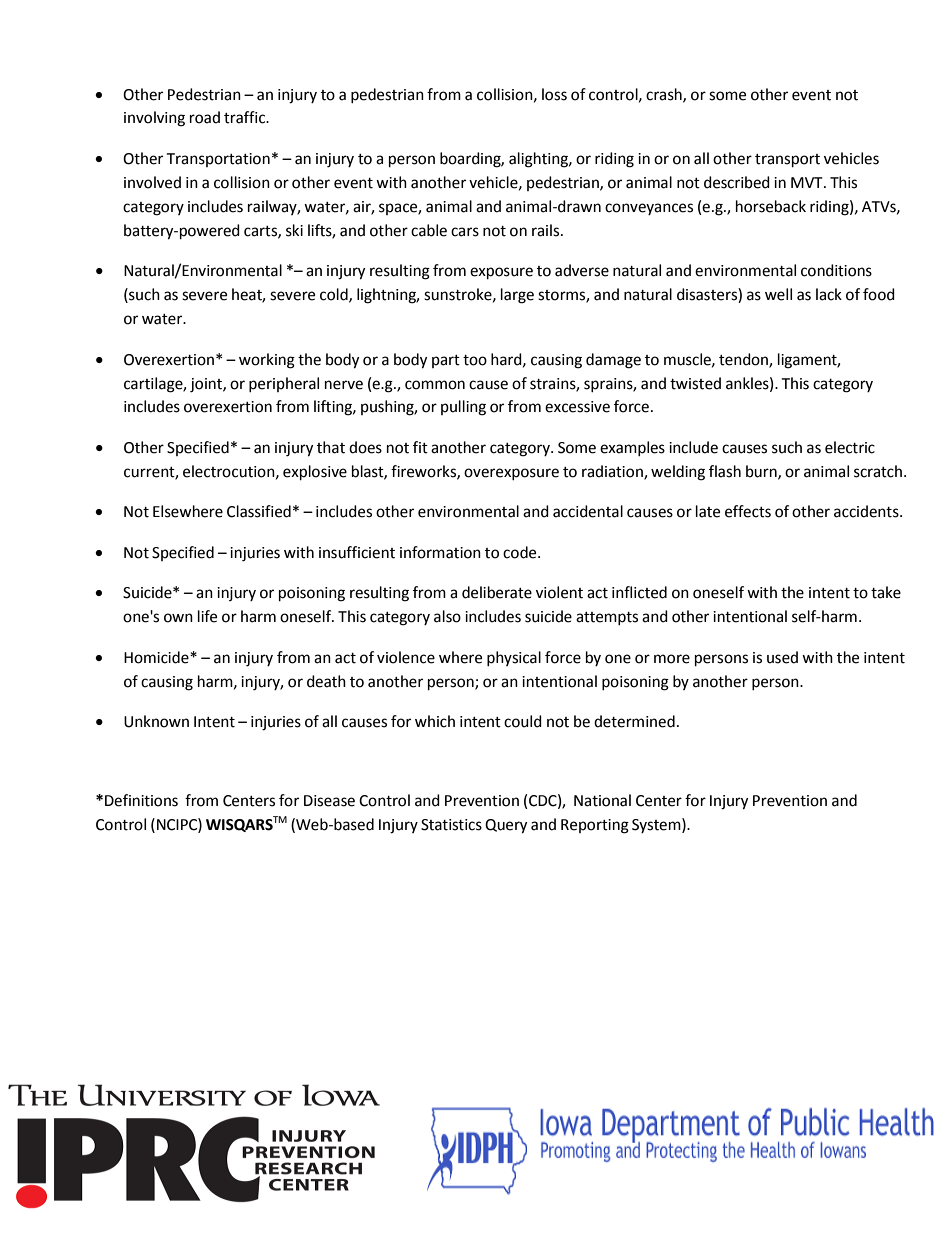  I want to click on Definitions, so click(141, 800).
